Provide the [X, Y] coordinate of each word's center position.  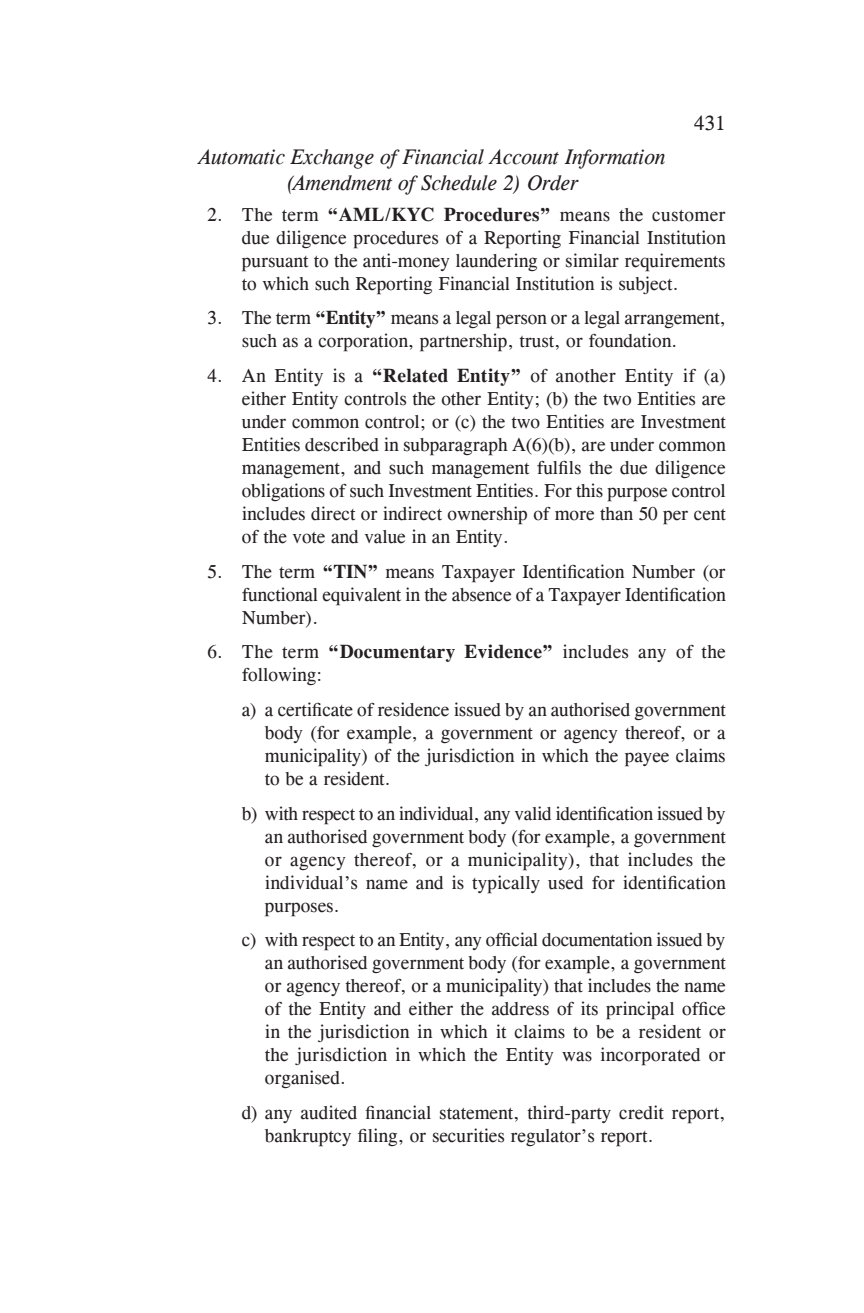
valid [533, 813]
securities [468, 1135]
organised [302, 1079]
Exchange [332, 159]
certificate [315, 709]
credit [641, 1112]
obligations [283, 492]
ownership [487, 515]
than [616, 514]
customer [689, 216]
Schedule [459, 183]
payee [647, 759]
